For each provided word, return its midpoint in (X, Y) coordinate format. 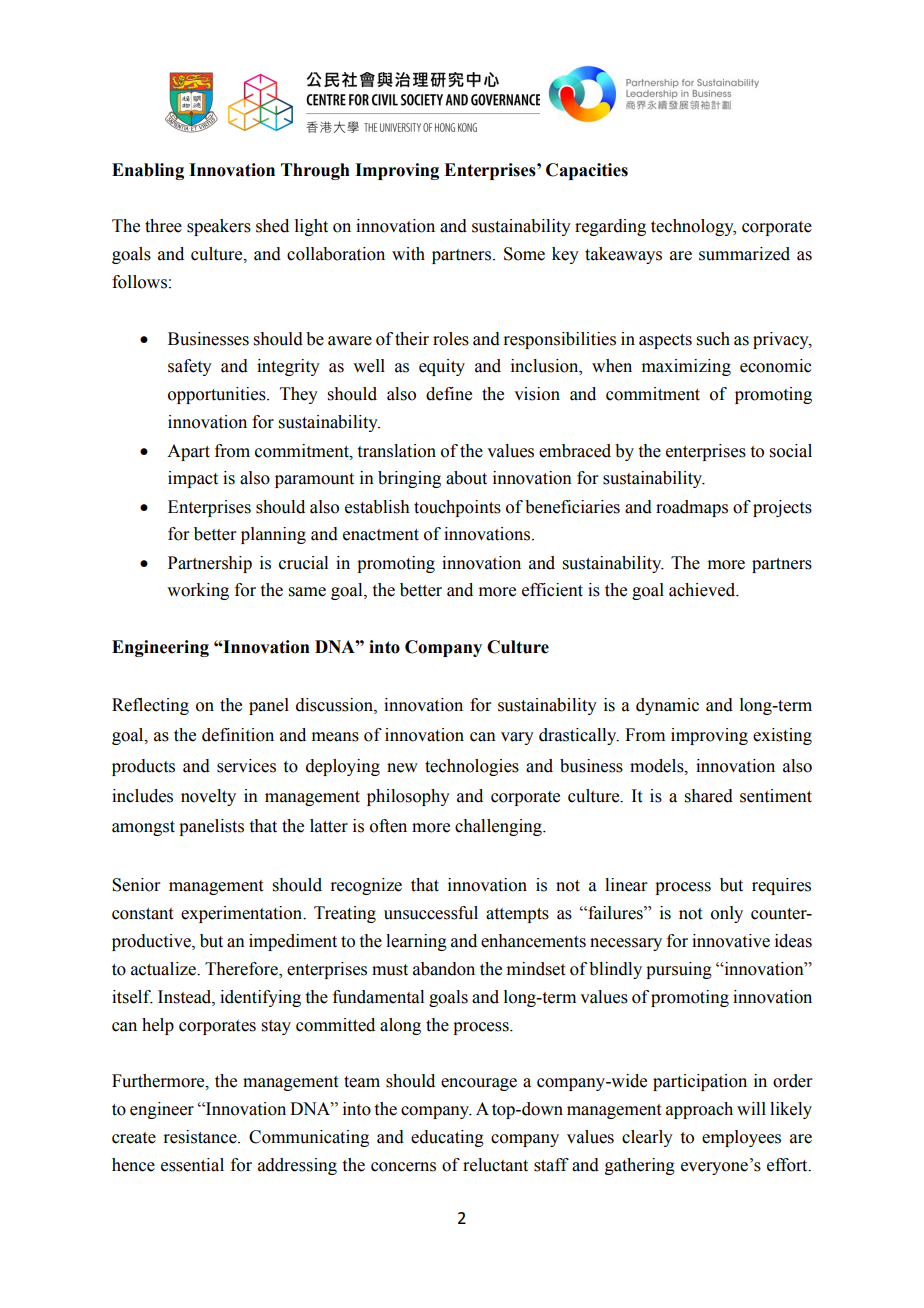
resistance (201, 1137)
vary (517, 738)
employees (741, 1138)
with (408, 254)
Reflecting (150, 706)
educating (447, 1138)
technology (693, 227)
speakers (219, 227)
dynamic (667, 706)
